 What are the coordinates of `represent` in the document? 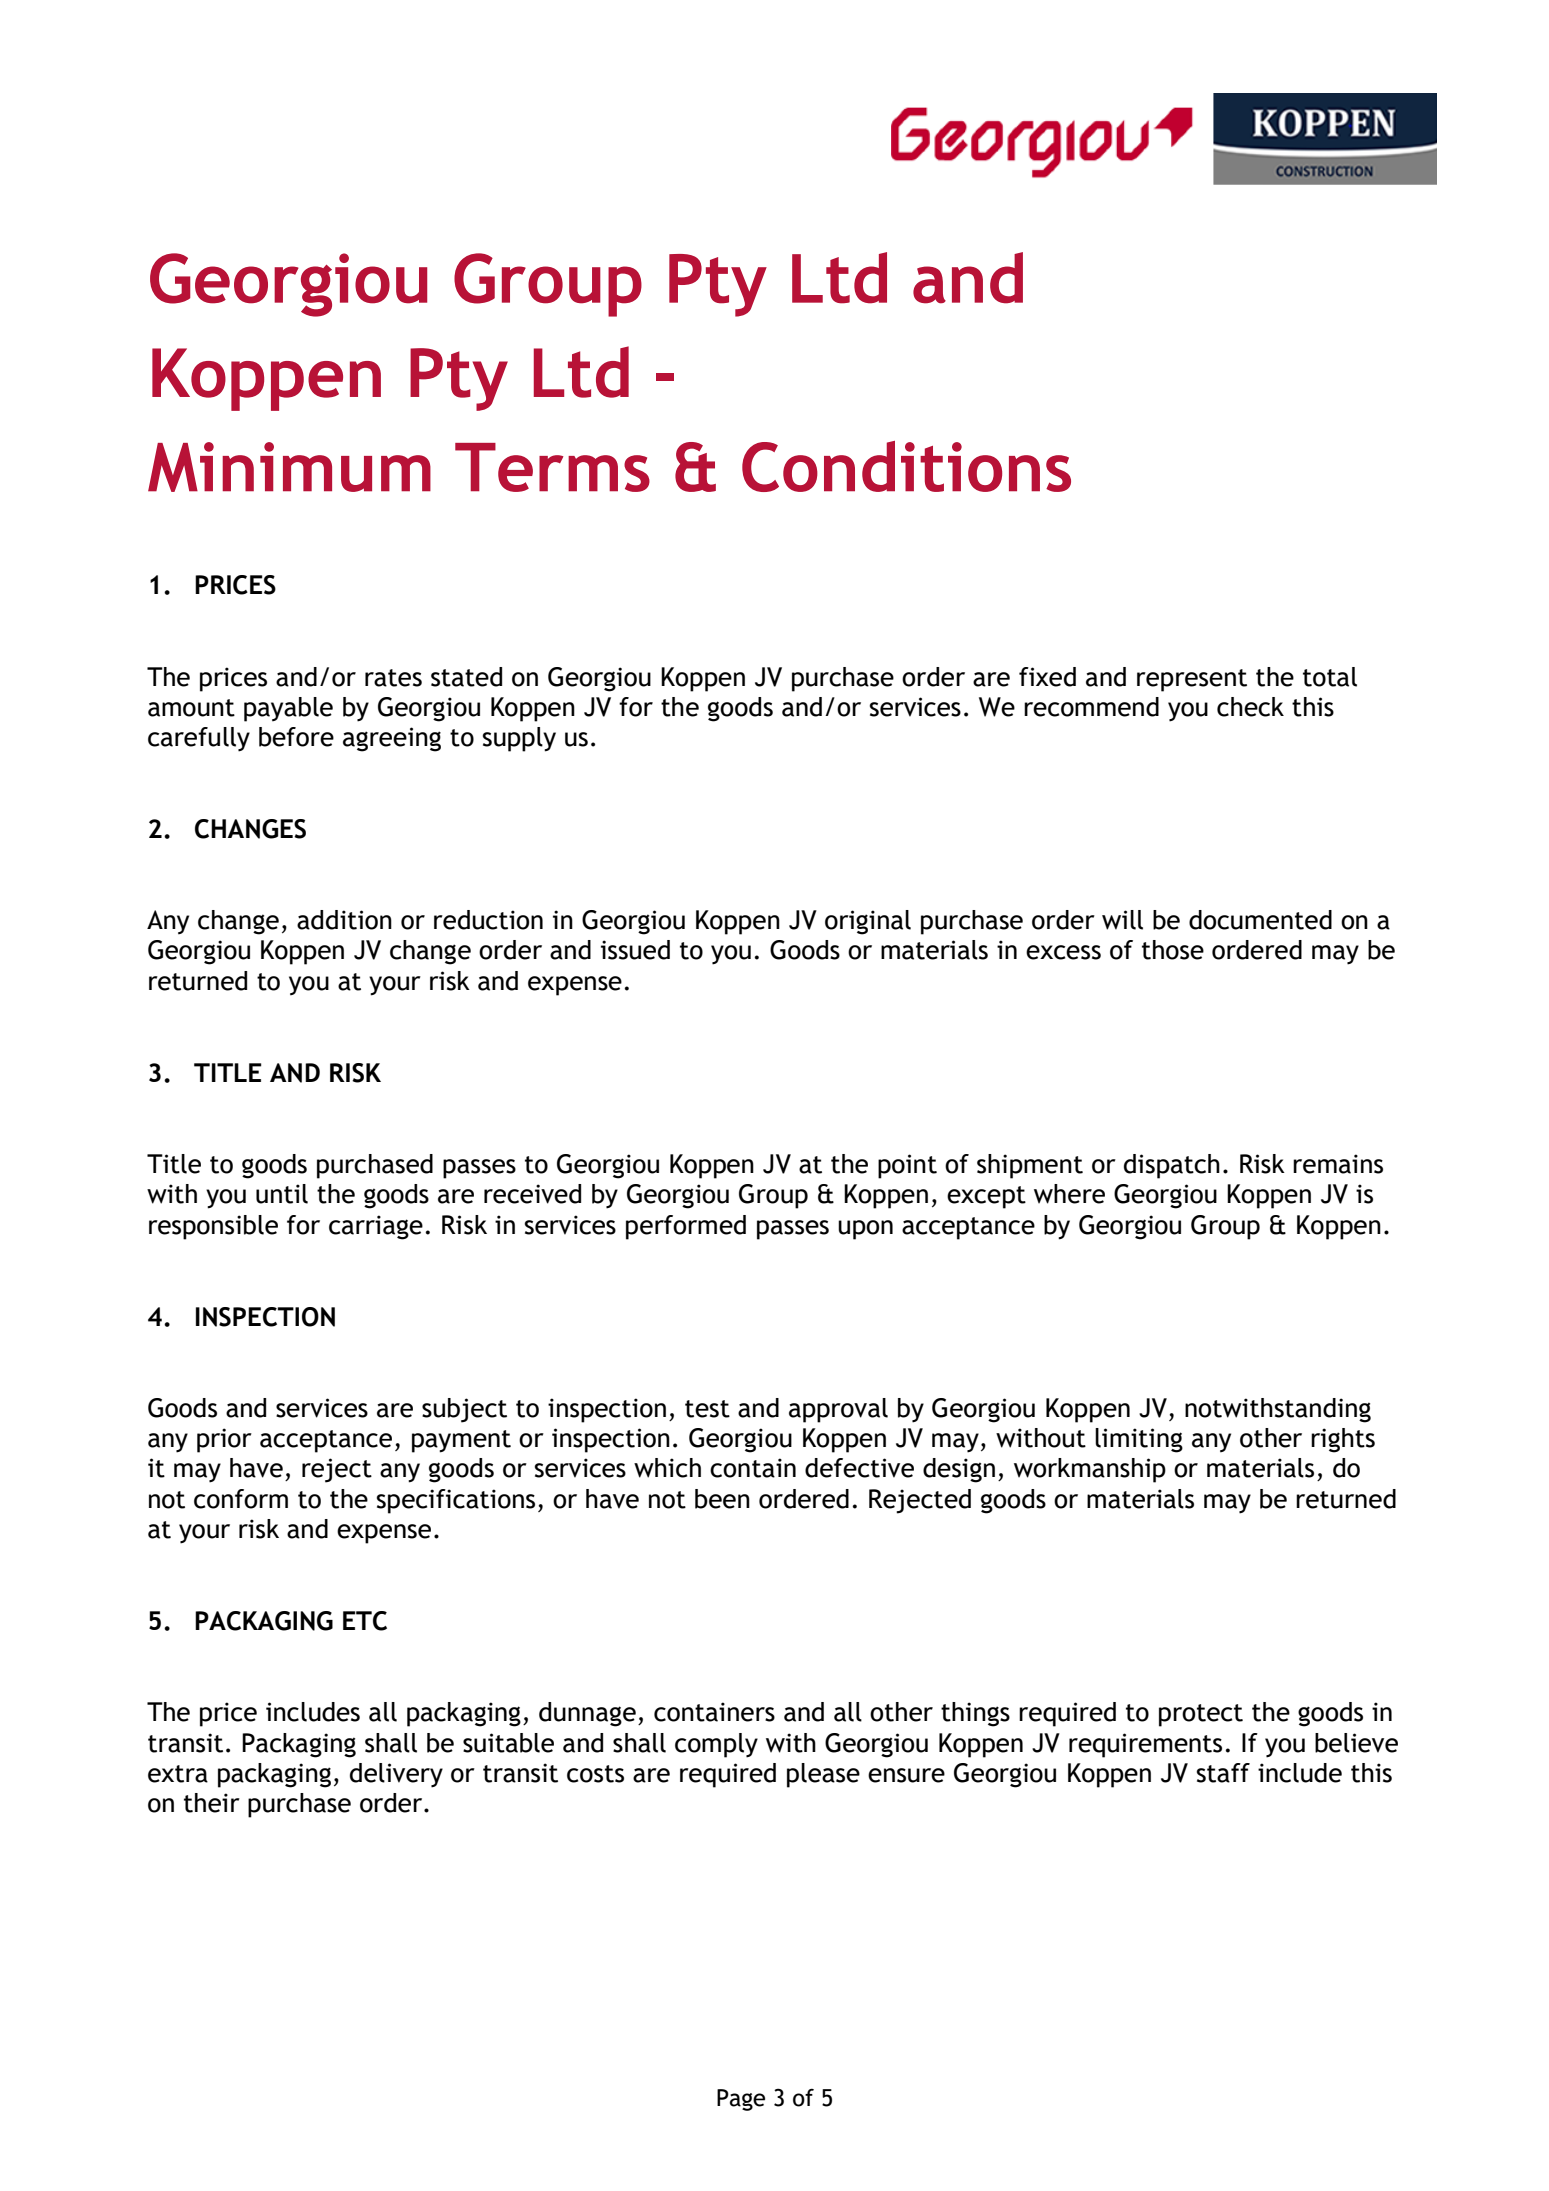 It's located at (1192, 680).
